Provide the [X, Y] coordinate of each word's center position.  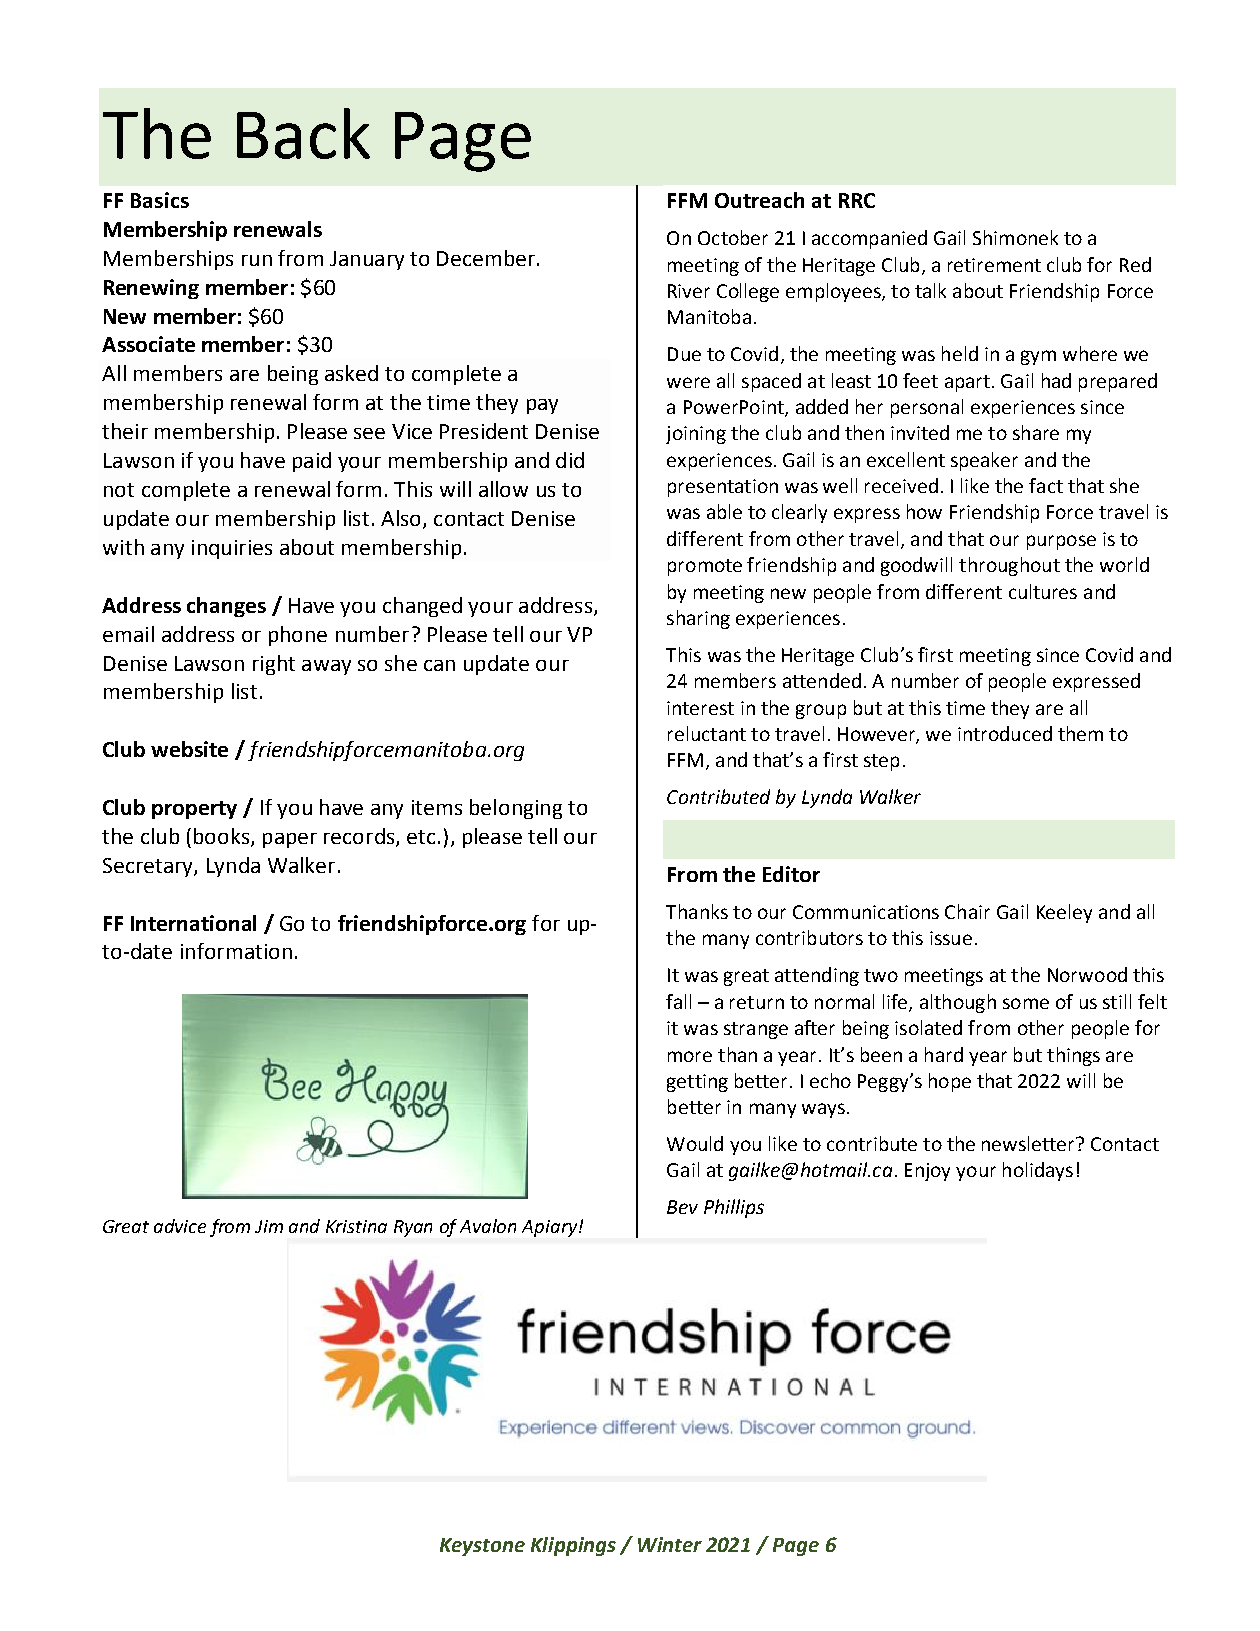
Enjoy [927, 1172]
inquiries [232, 549]
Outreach [759, 200]
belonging [516, 809]
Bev [682, 1207]
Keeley [1064, 913]
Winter [670, 1544]
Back [303, 133]
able [724, 511]
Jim [269, 1226]
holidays [1038, 1171]
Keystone [482, 1547]
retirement [994, 265]
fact [1046, 485]
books [223, 837]
